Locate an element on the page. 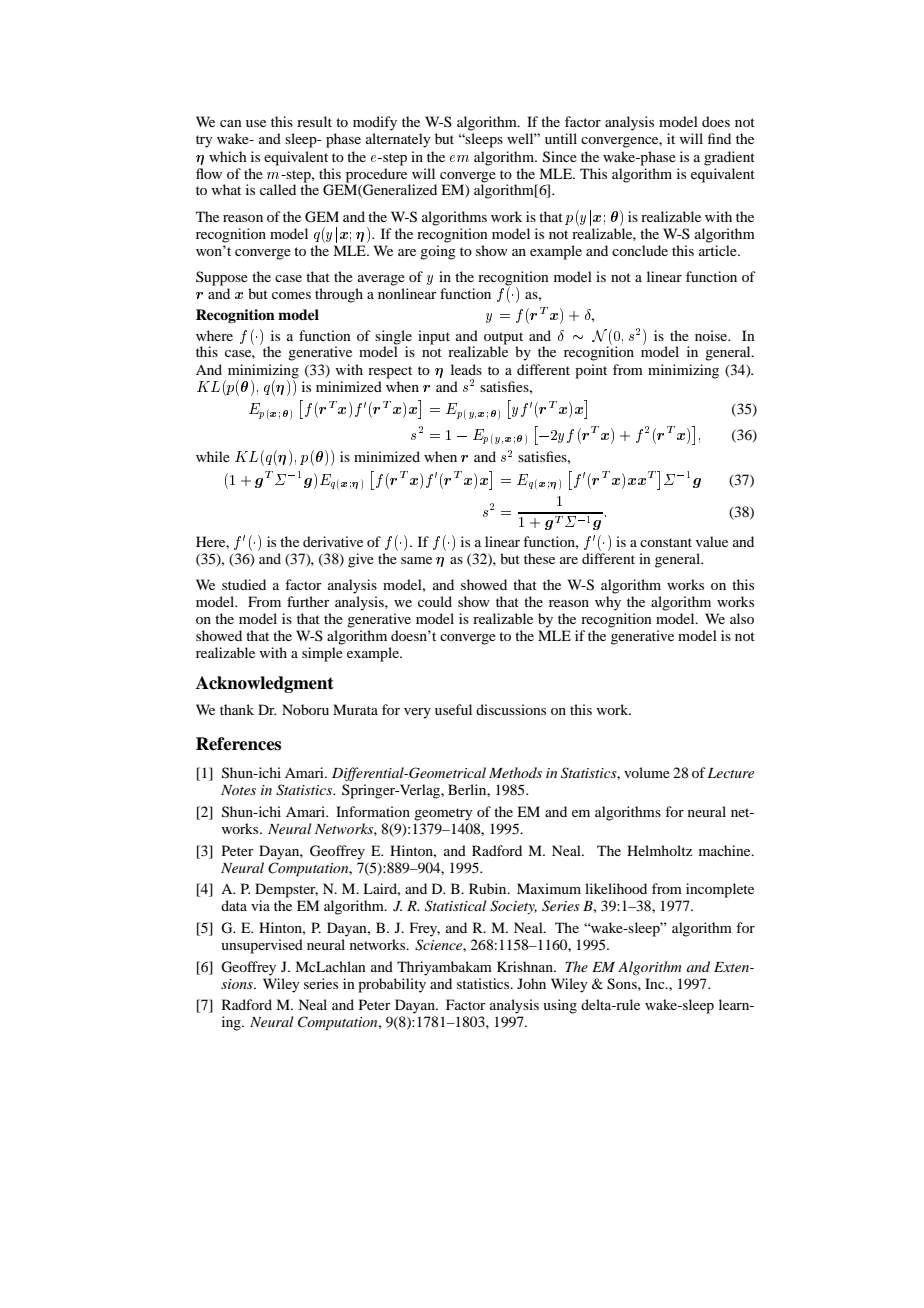  unsupervised is located at coordinates (262, 946).
